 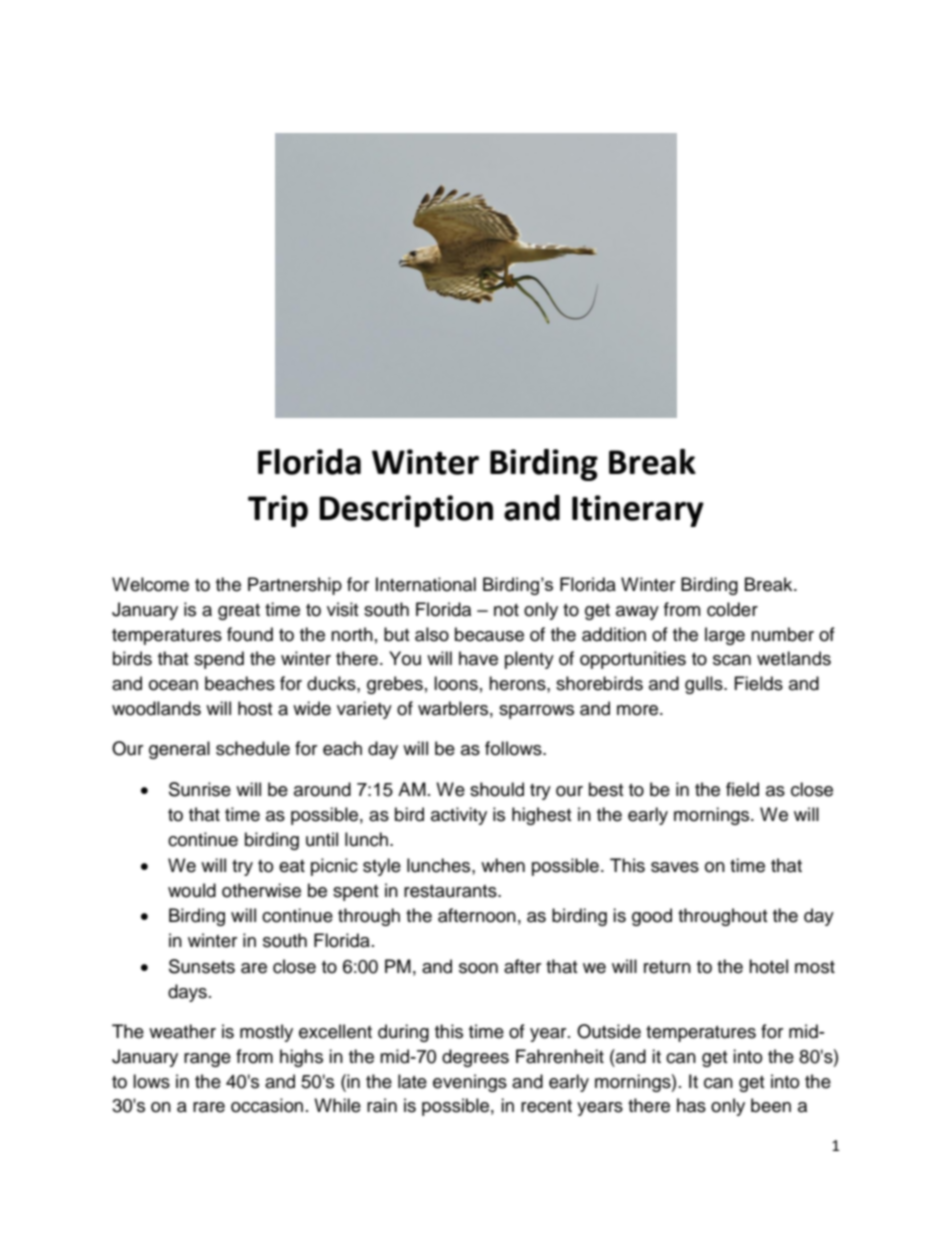 I want to click on good, so click(x=652, y=917).
